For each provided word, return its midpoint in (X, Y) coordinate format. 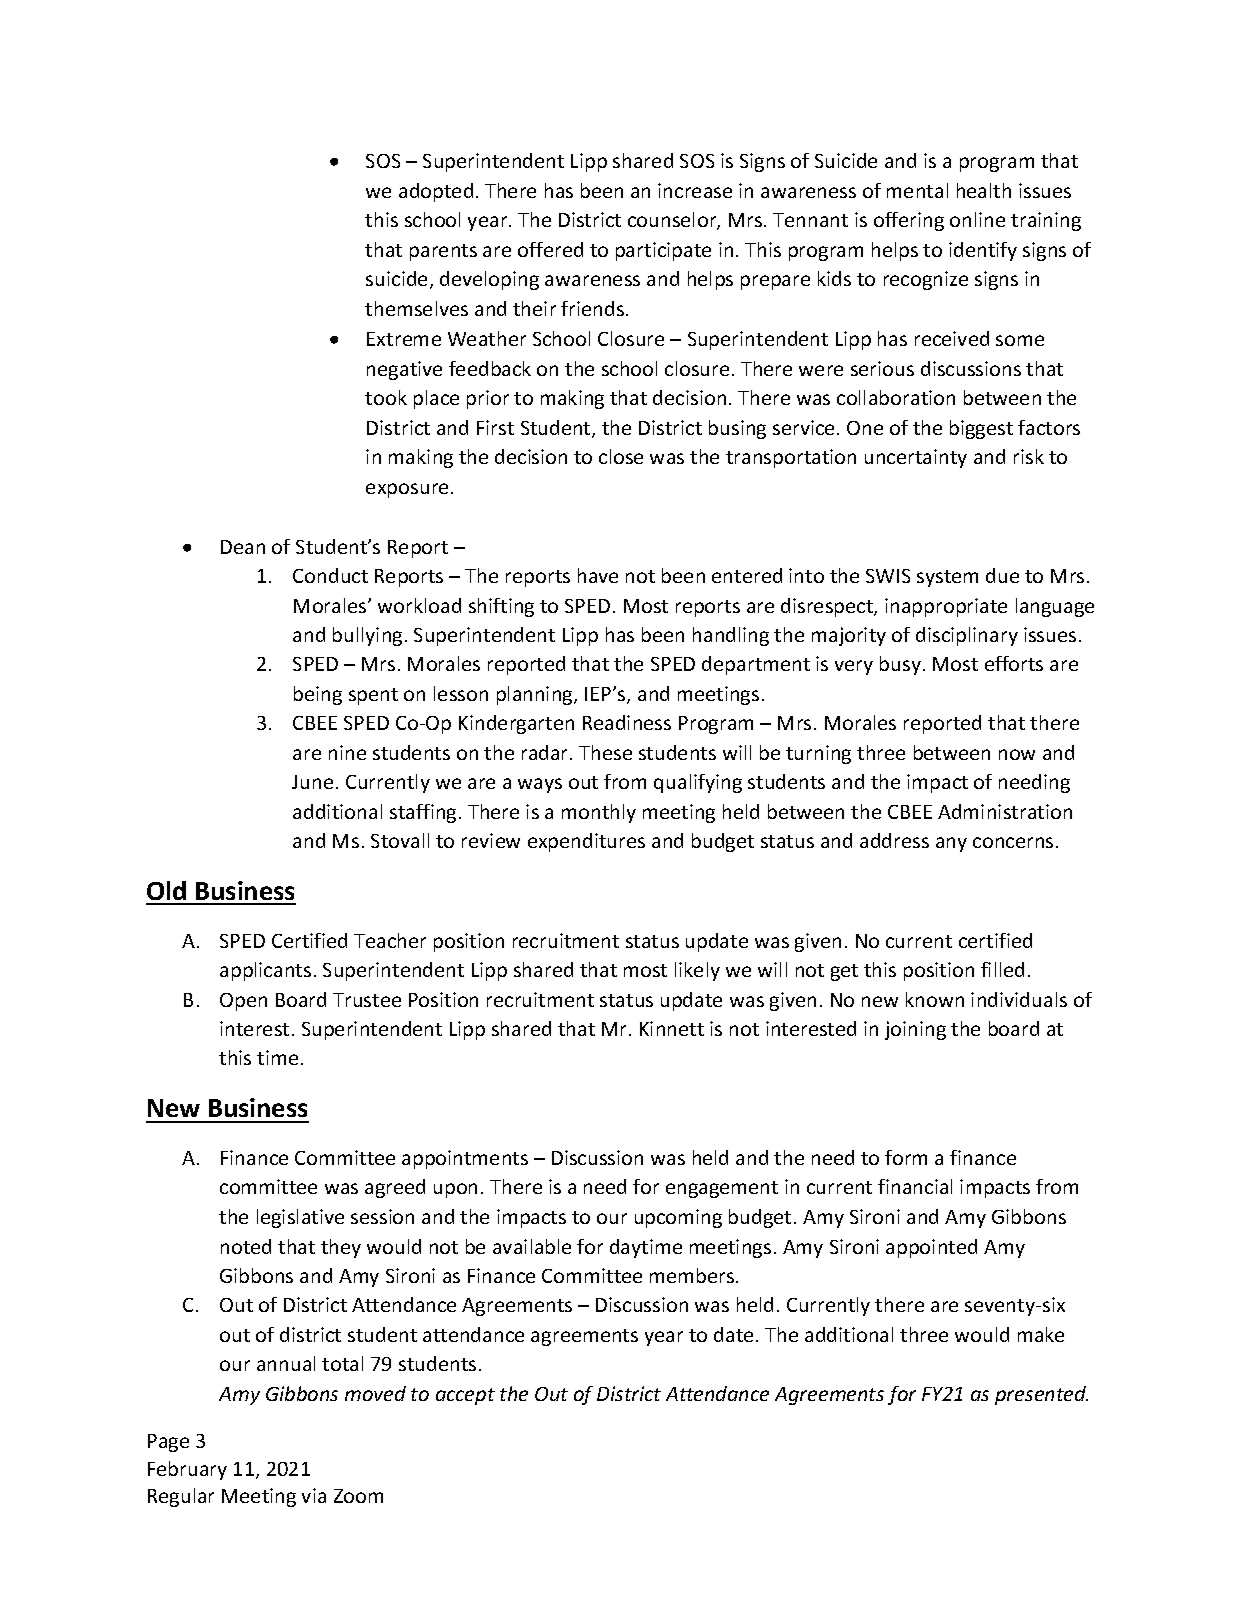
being (318, 695)
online (977, 219)
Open (243, 1002)
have (598, 575)
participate (663, 251)
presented (1041, 1395)
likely (697, 971)
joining (915, 1030)
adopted (436, 192)
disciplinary (967, 636)
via (314, 1495)
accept (465, 1396)
